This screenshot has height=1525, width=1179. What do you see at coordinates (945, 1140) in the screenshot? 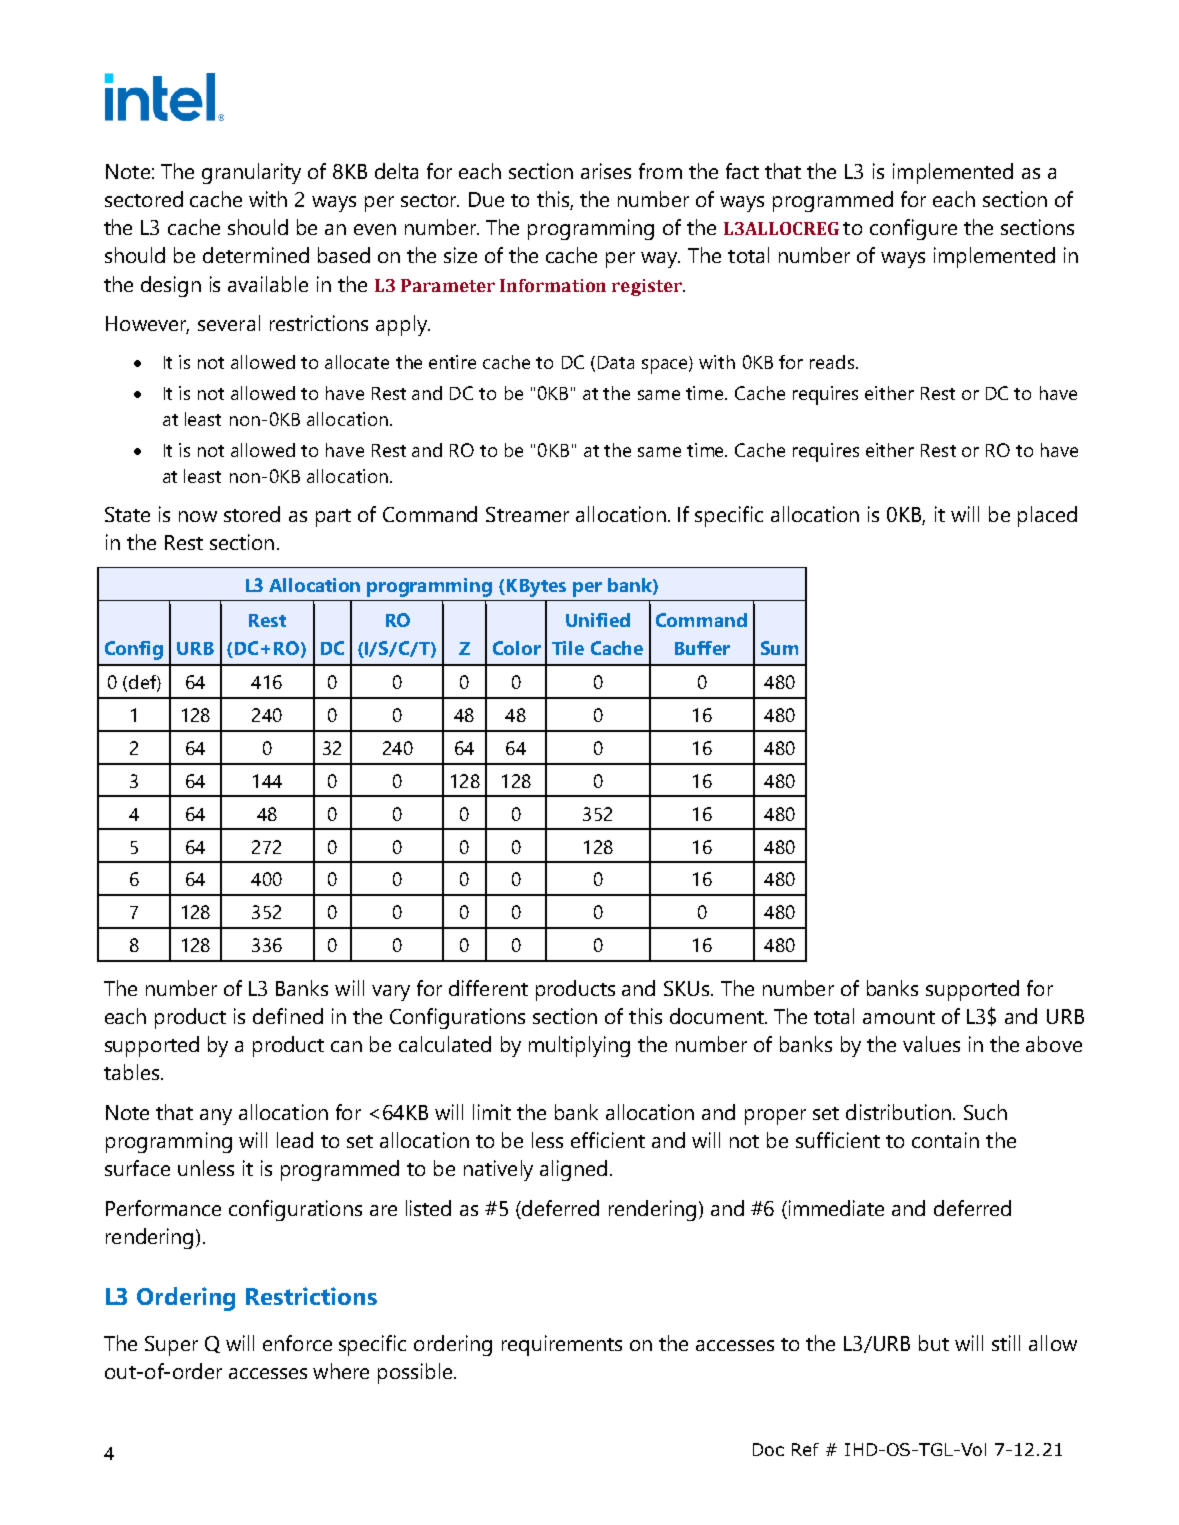
I see `contain` at bounding box center [945, 1140].
